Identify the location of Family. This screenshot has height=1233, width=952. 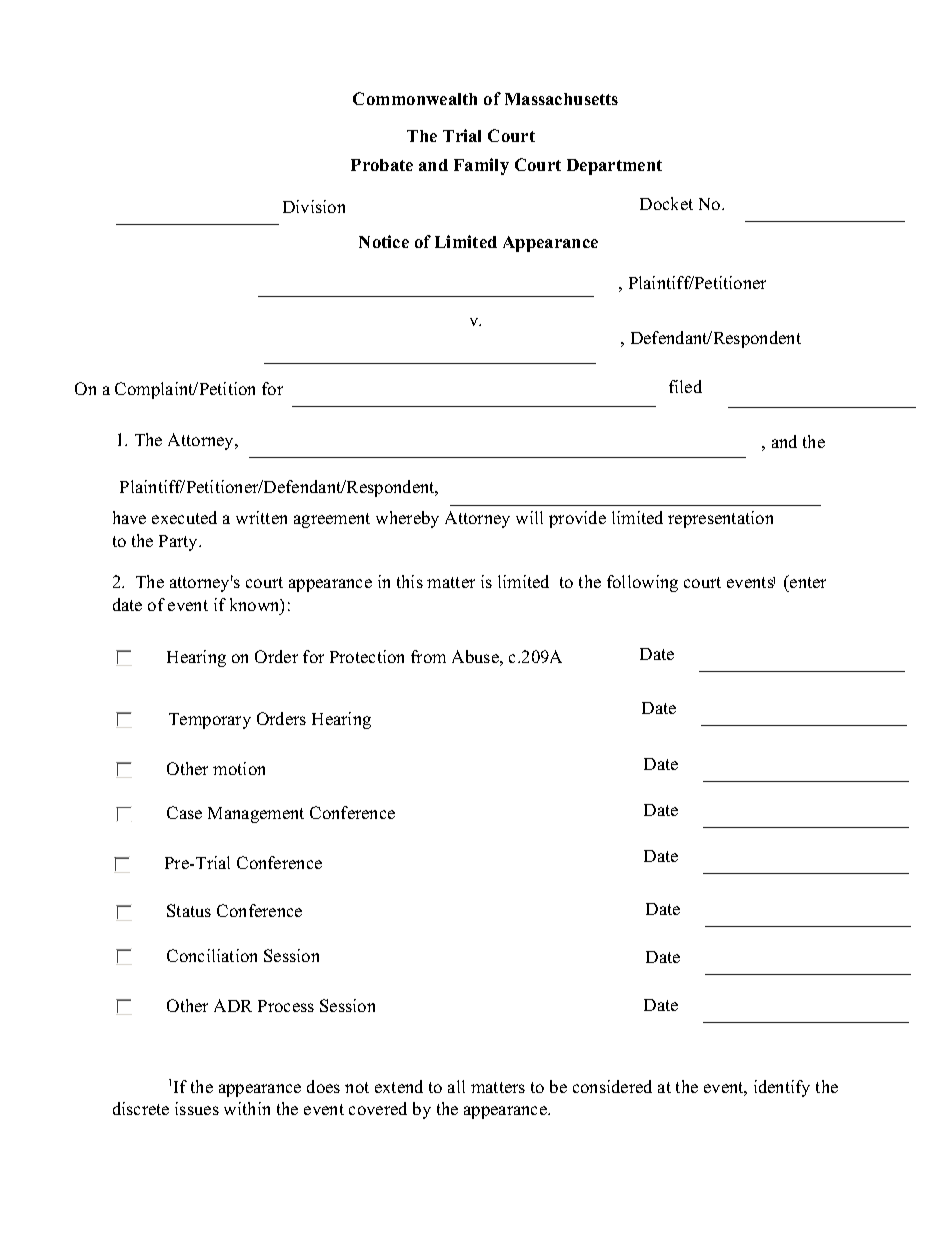
(481, 166).
